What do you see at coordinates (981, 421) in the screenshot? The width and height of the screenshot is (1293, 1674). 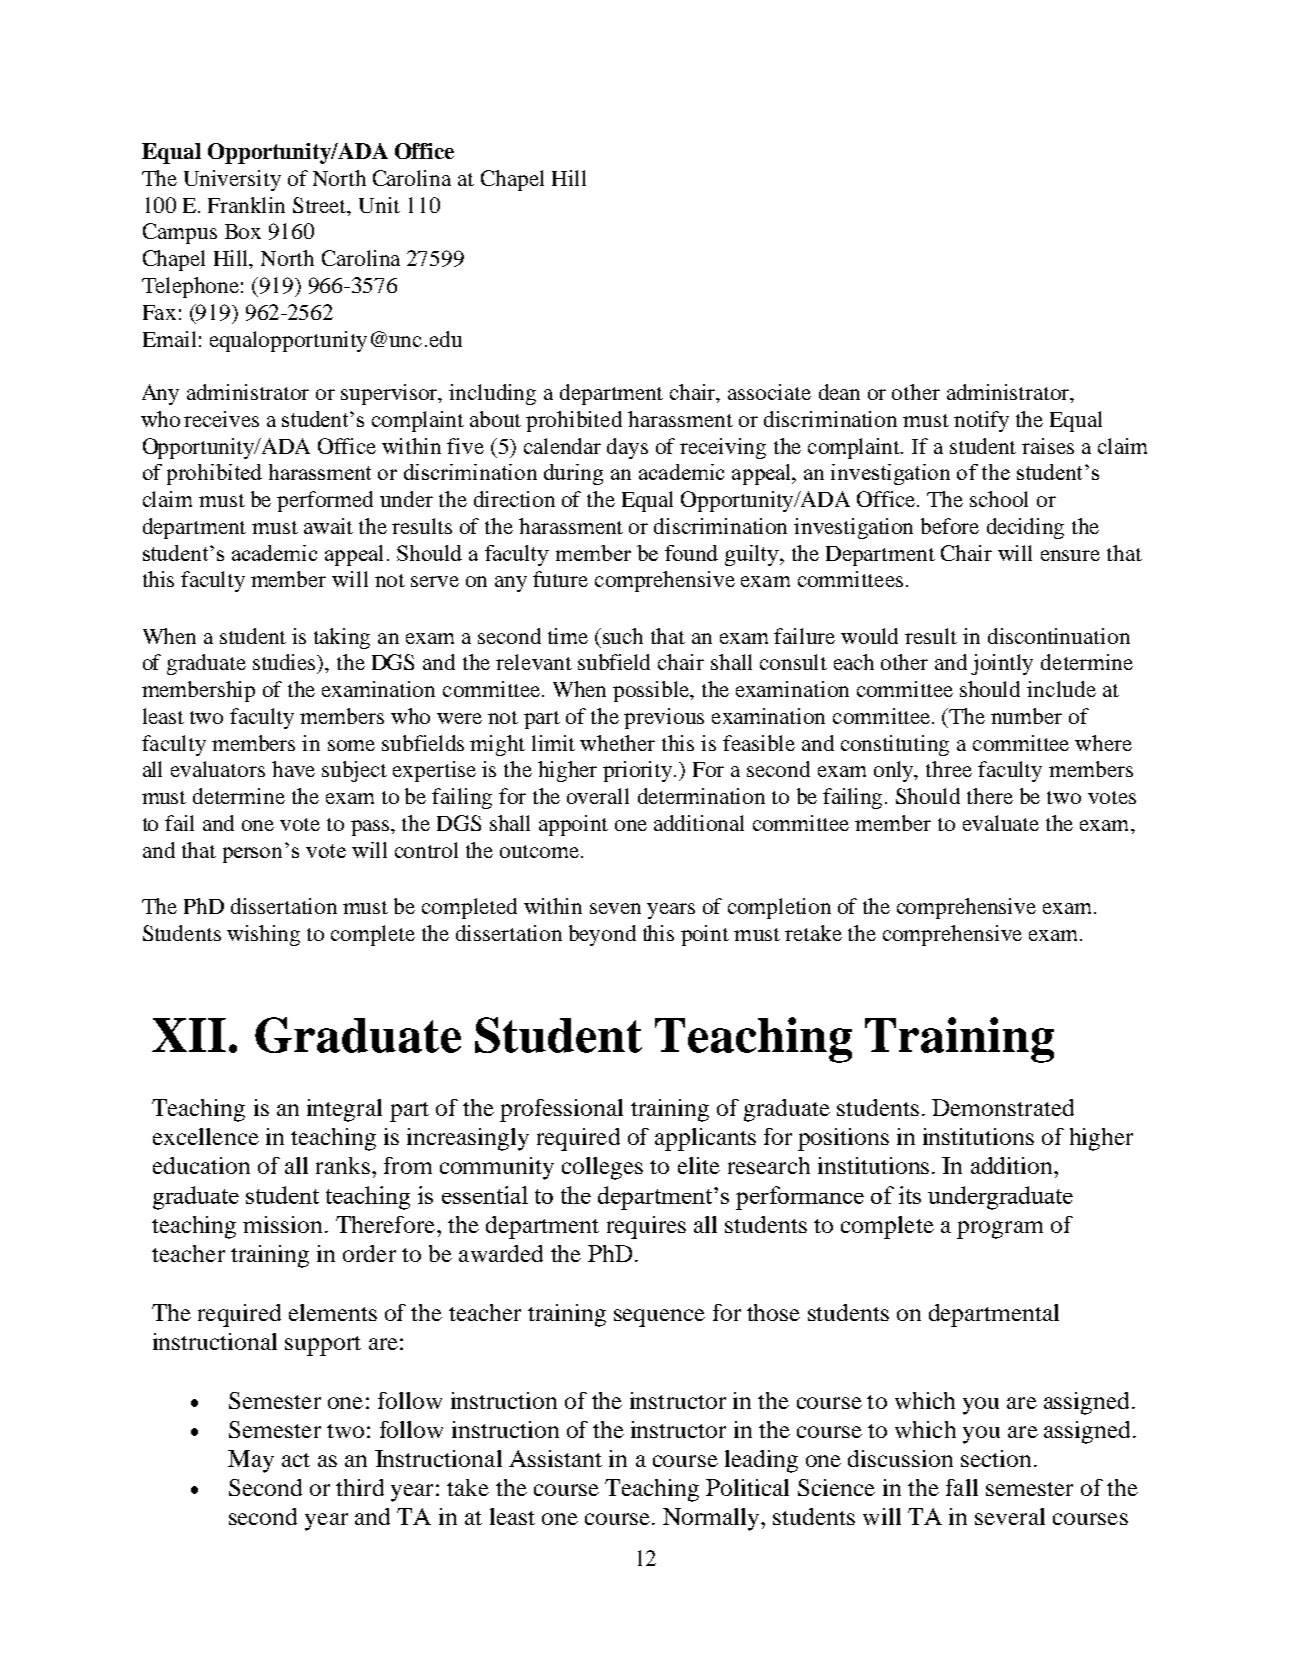 I see `notify` at bounding box center [981, 421].
